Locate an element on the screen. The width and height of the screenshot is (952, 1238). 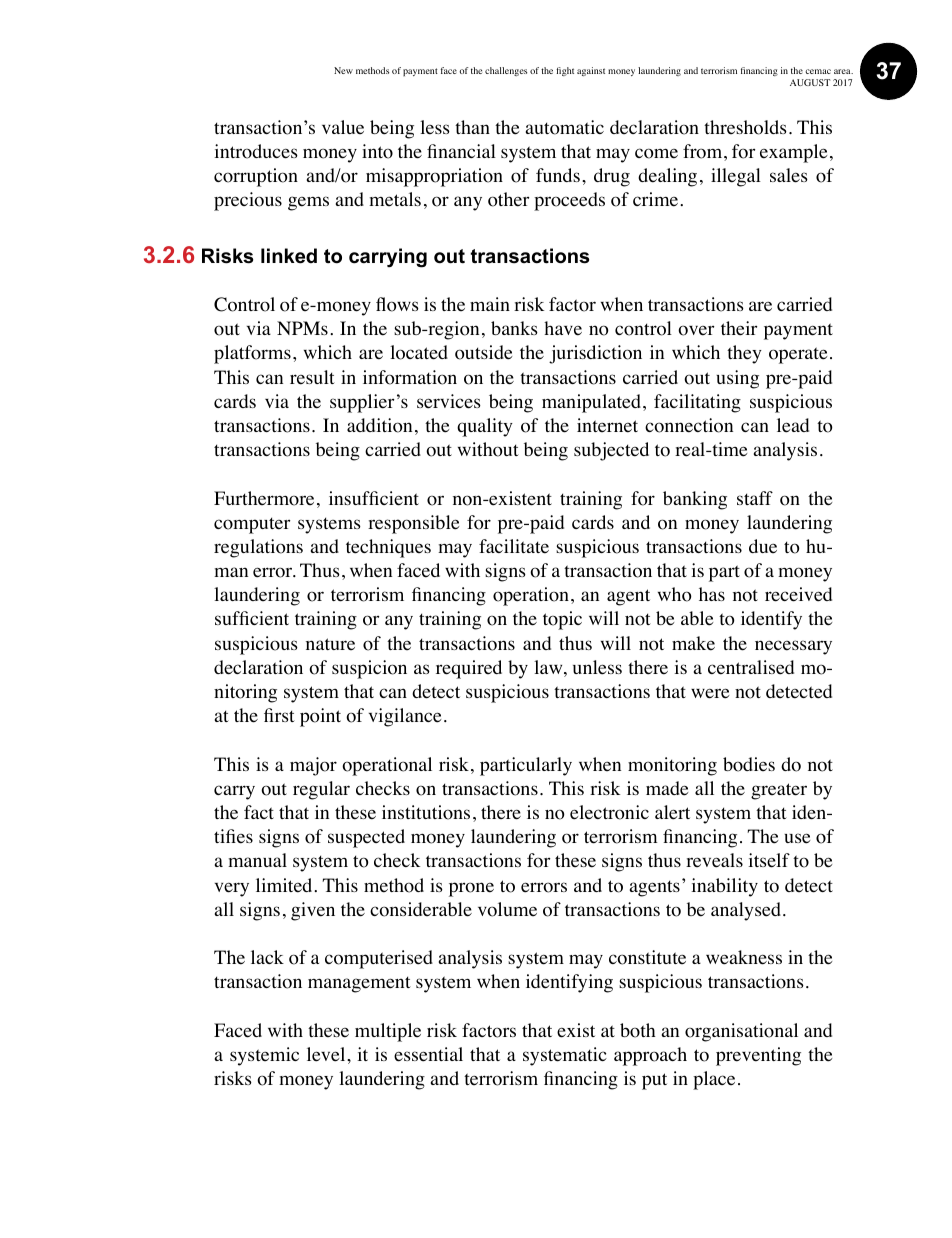
main is located at coordinates (490, 304).
